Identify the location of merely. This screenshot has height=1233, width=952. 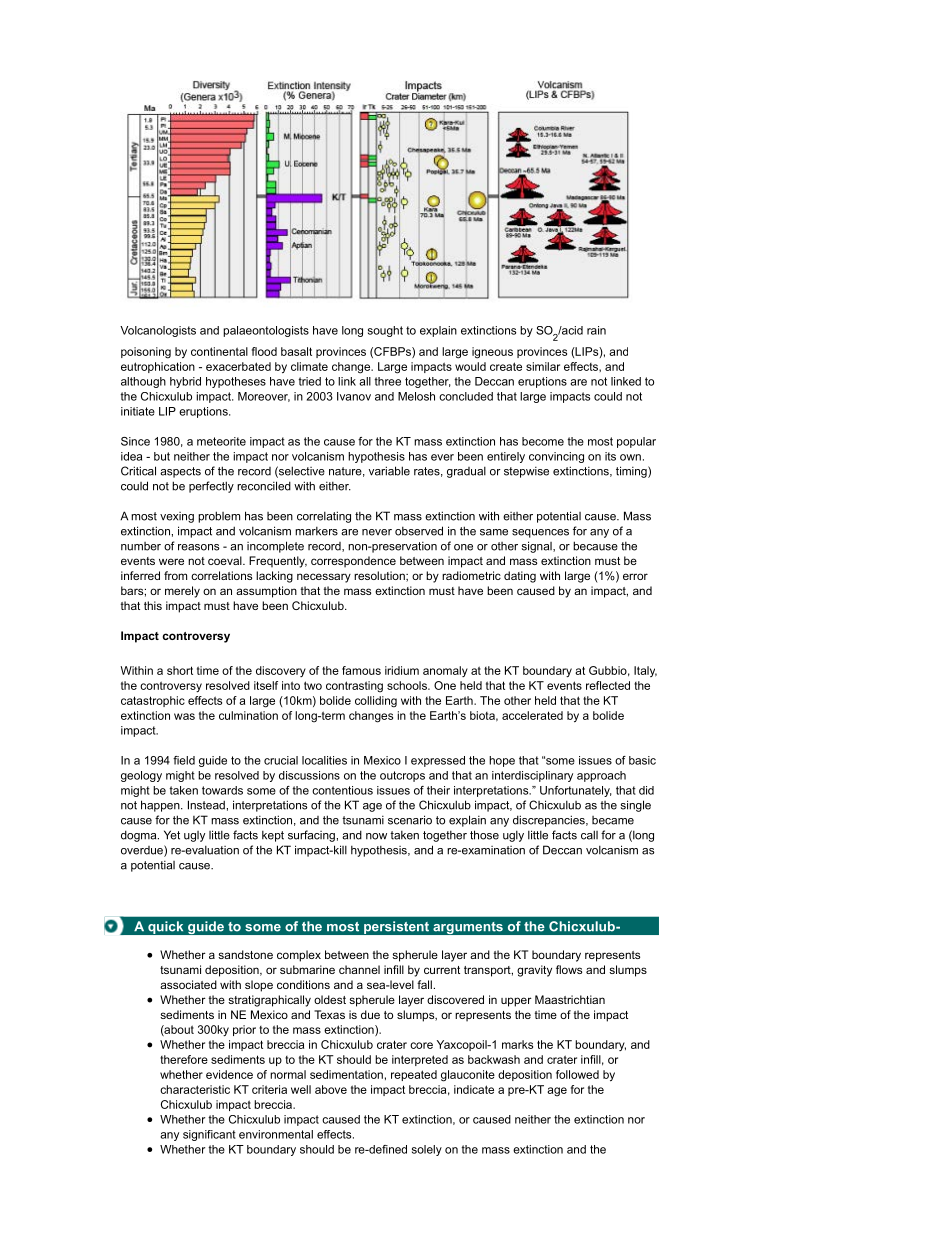
(182, 592).
